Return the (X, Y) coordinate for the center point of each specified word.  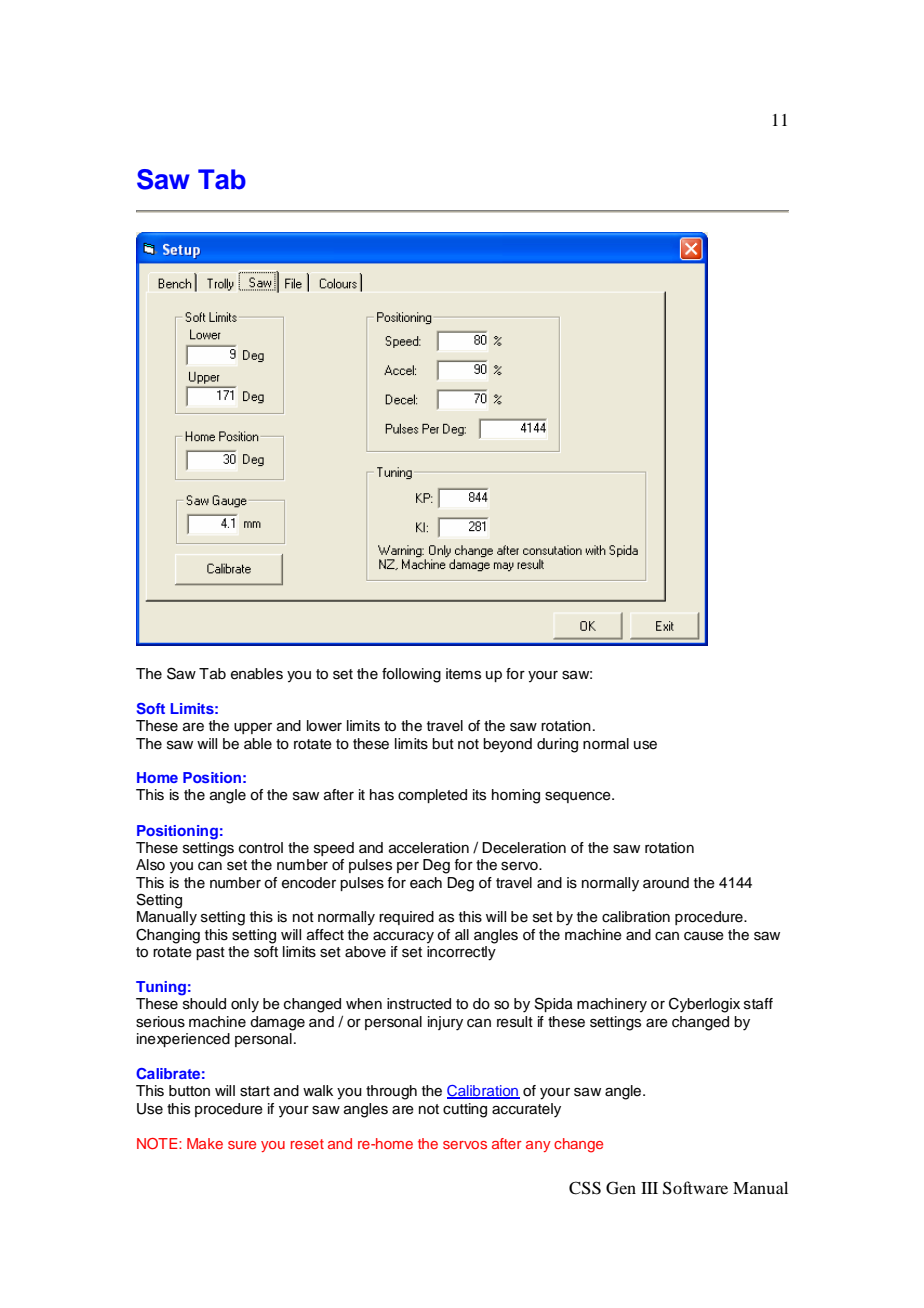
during (557, 745)
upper (253, 728)
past (210, 953)
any (538, 1146)
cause (704, 936)
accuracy (403, 938)
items (463, 674)
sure (242, 1145)
